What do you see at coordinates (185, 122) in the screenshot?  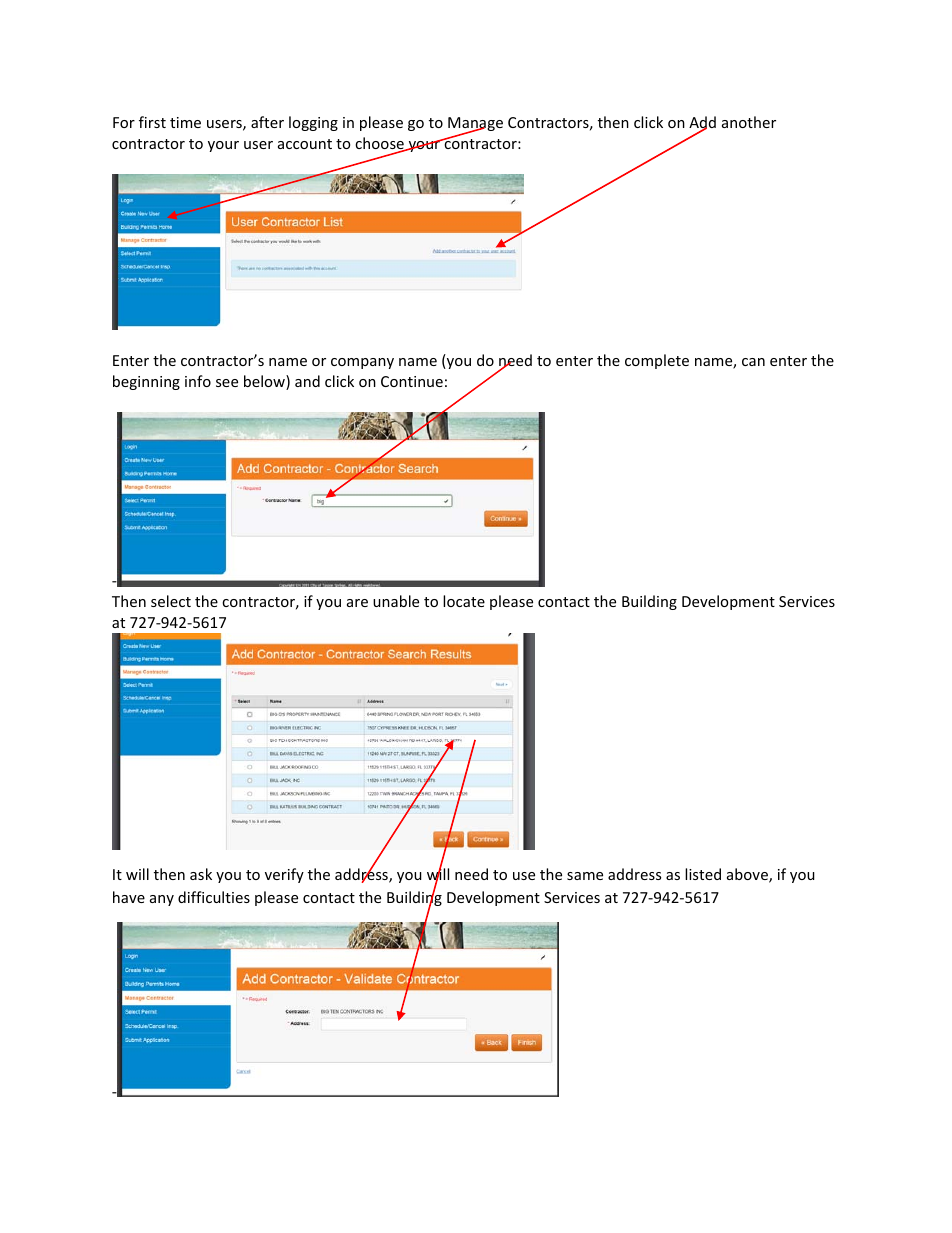 I see `time` at bounding box center [185, 122].
